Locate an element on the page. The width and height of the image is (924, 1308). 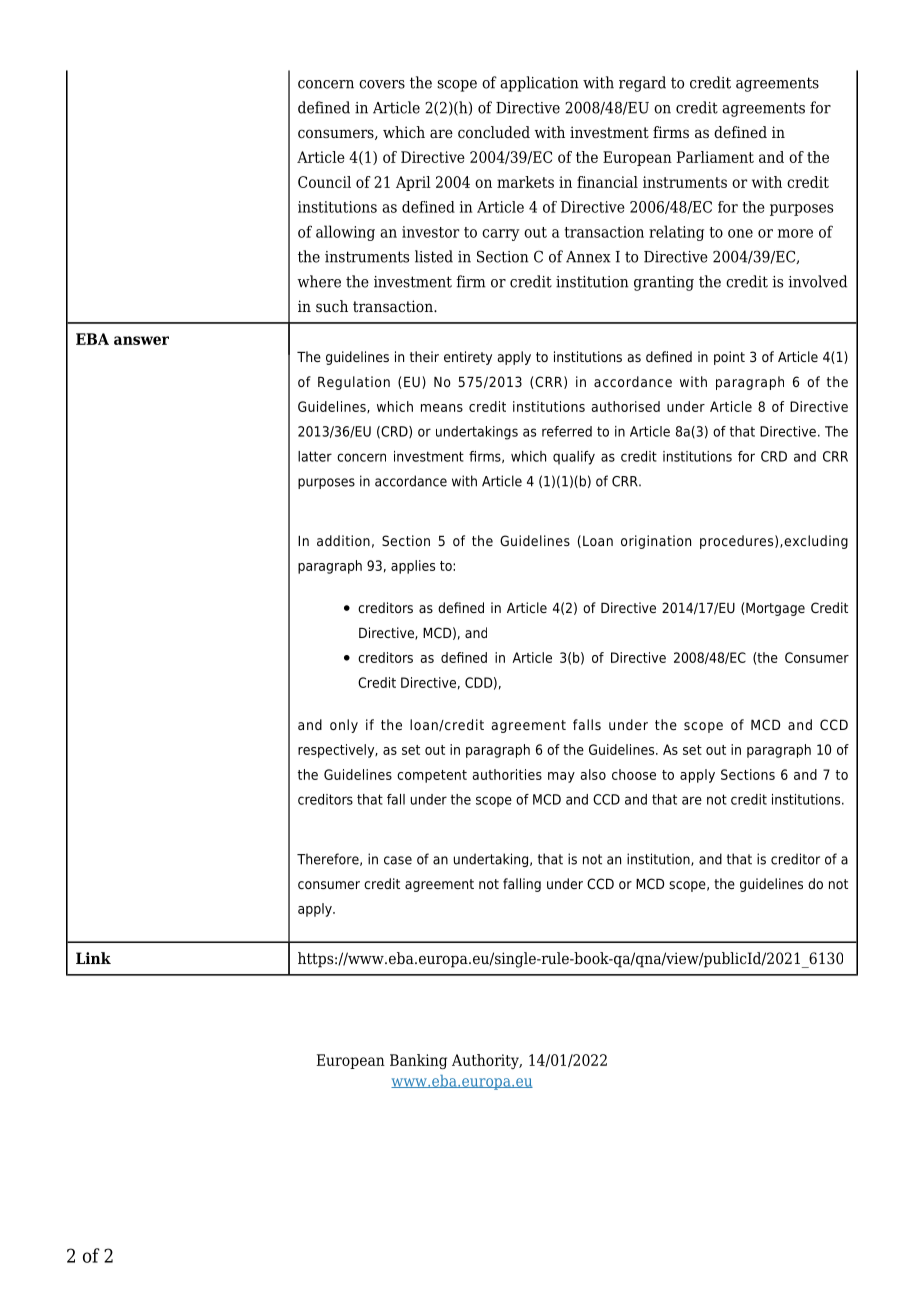
Banking is located at coordinates (418, 1061).
